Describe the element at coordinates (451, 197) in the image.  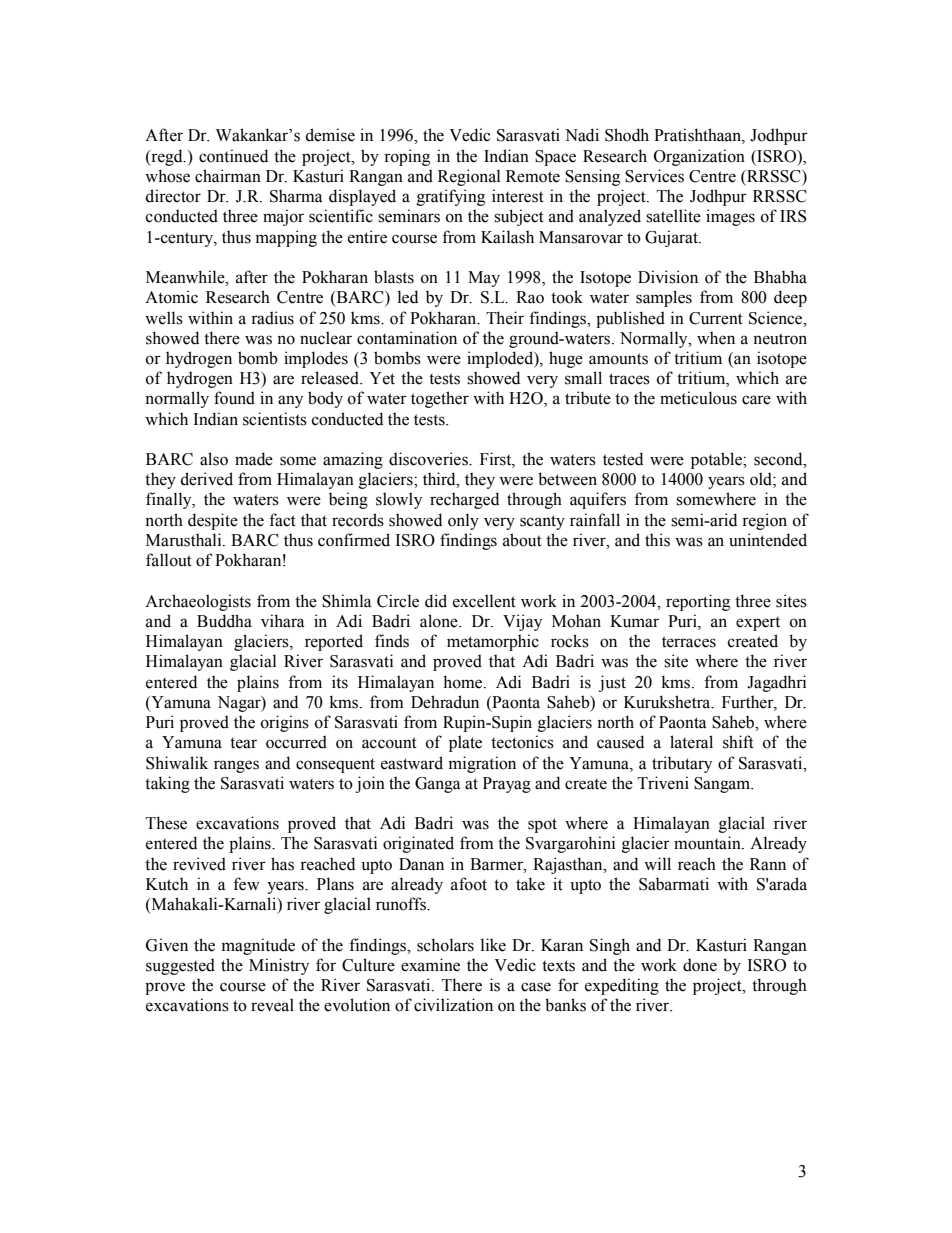
I see `gratifying` at that location.
